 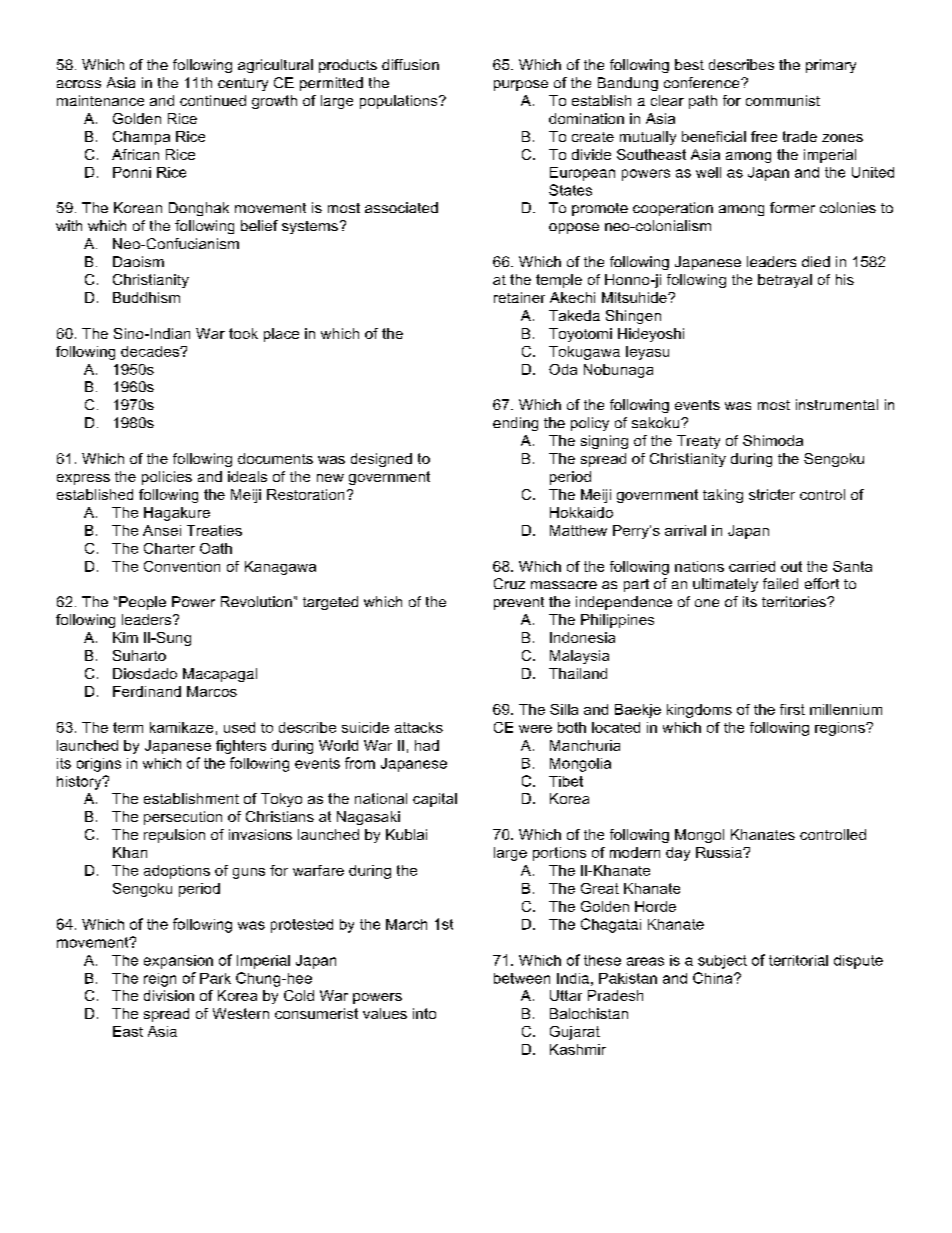 What do you see at coordinates (509, 583) in the screenshot?
I see `Cruz` at bounding box center [509, 583].
